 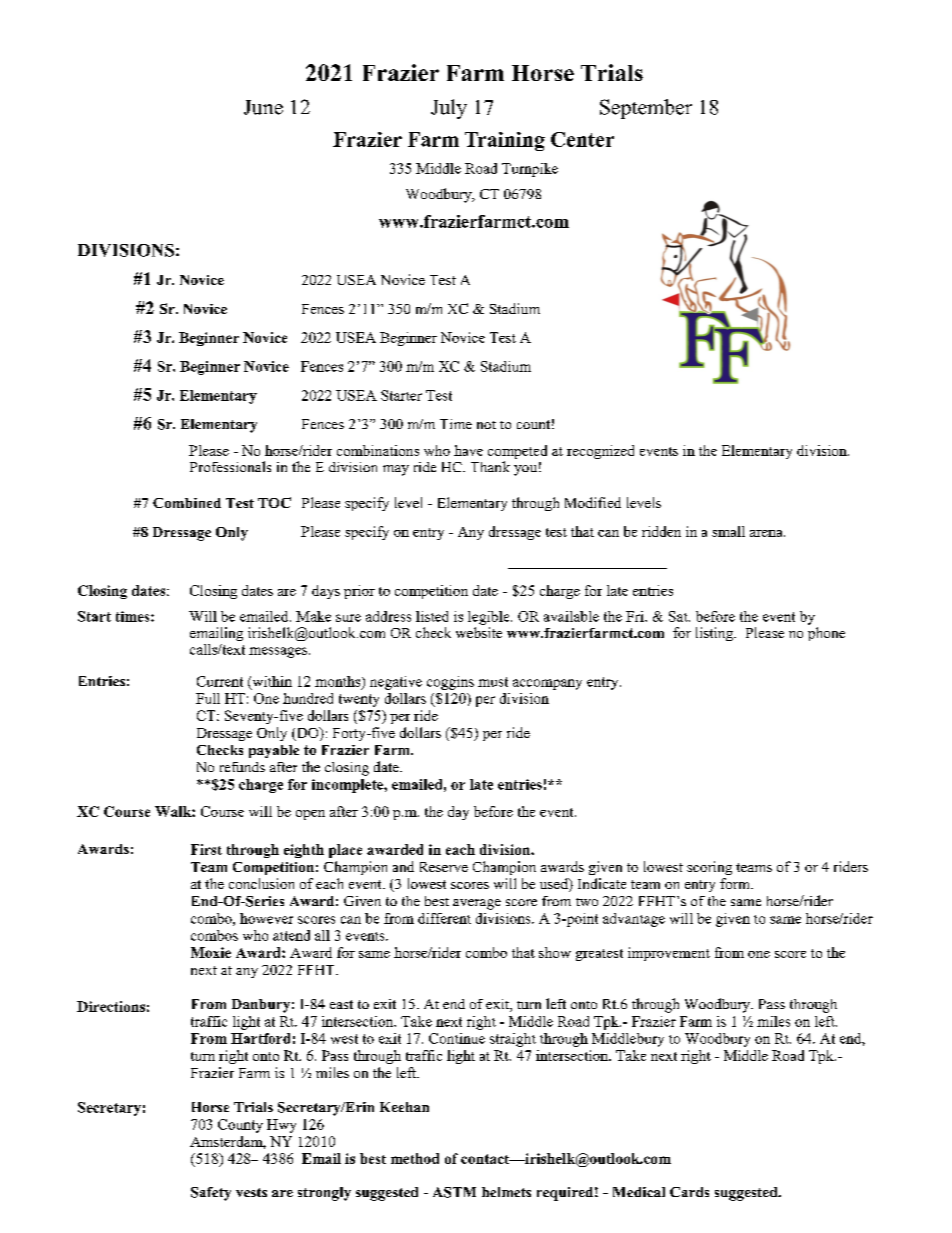 I want to click on scoring, so click(x=709, y=868).
